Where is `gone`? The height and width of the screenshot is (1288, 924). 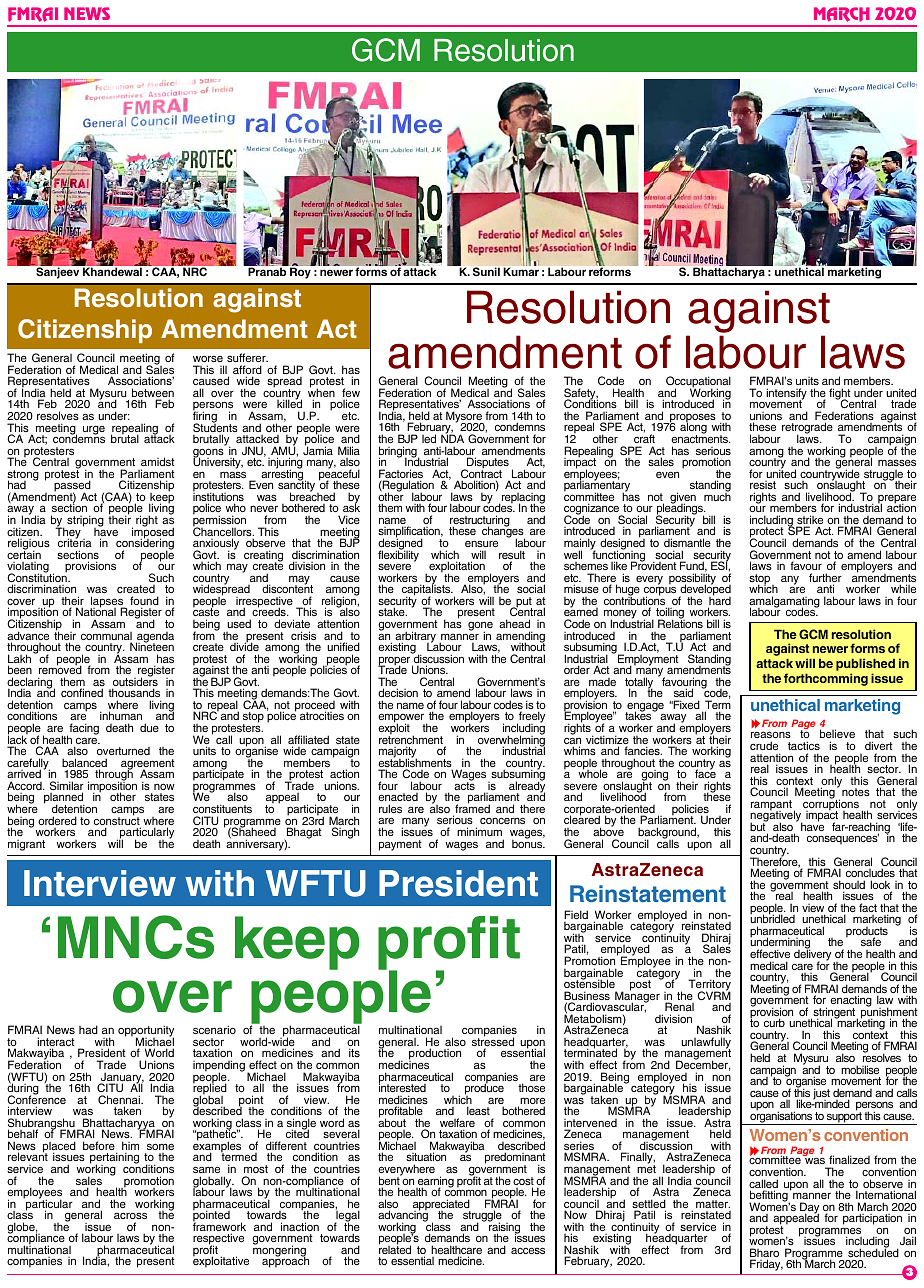
gone is located at coordinates (480, 627).
